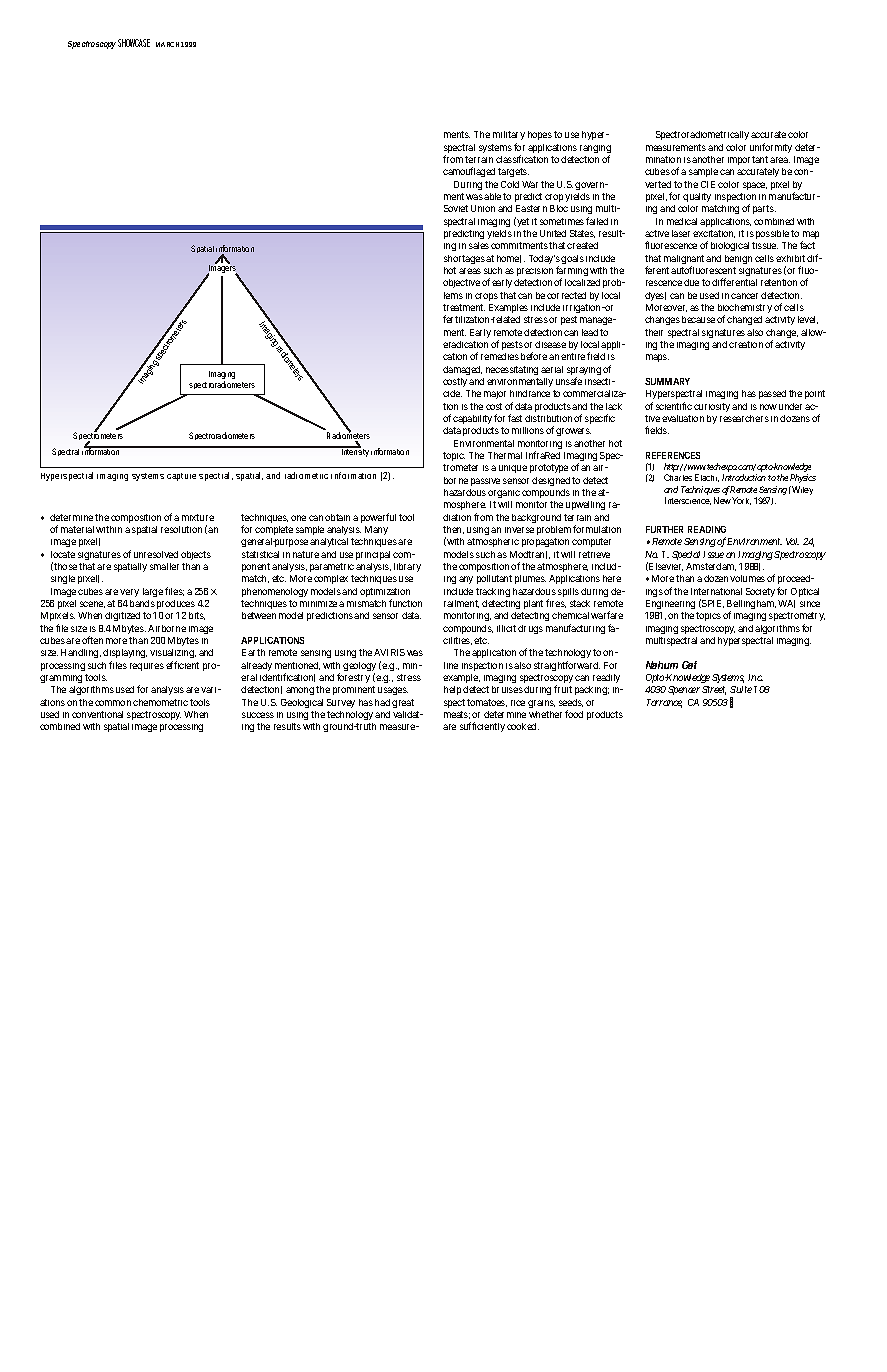  Describe the element at coordinates (183, 477) in the image. I see `capture` at that location.
